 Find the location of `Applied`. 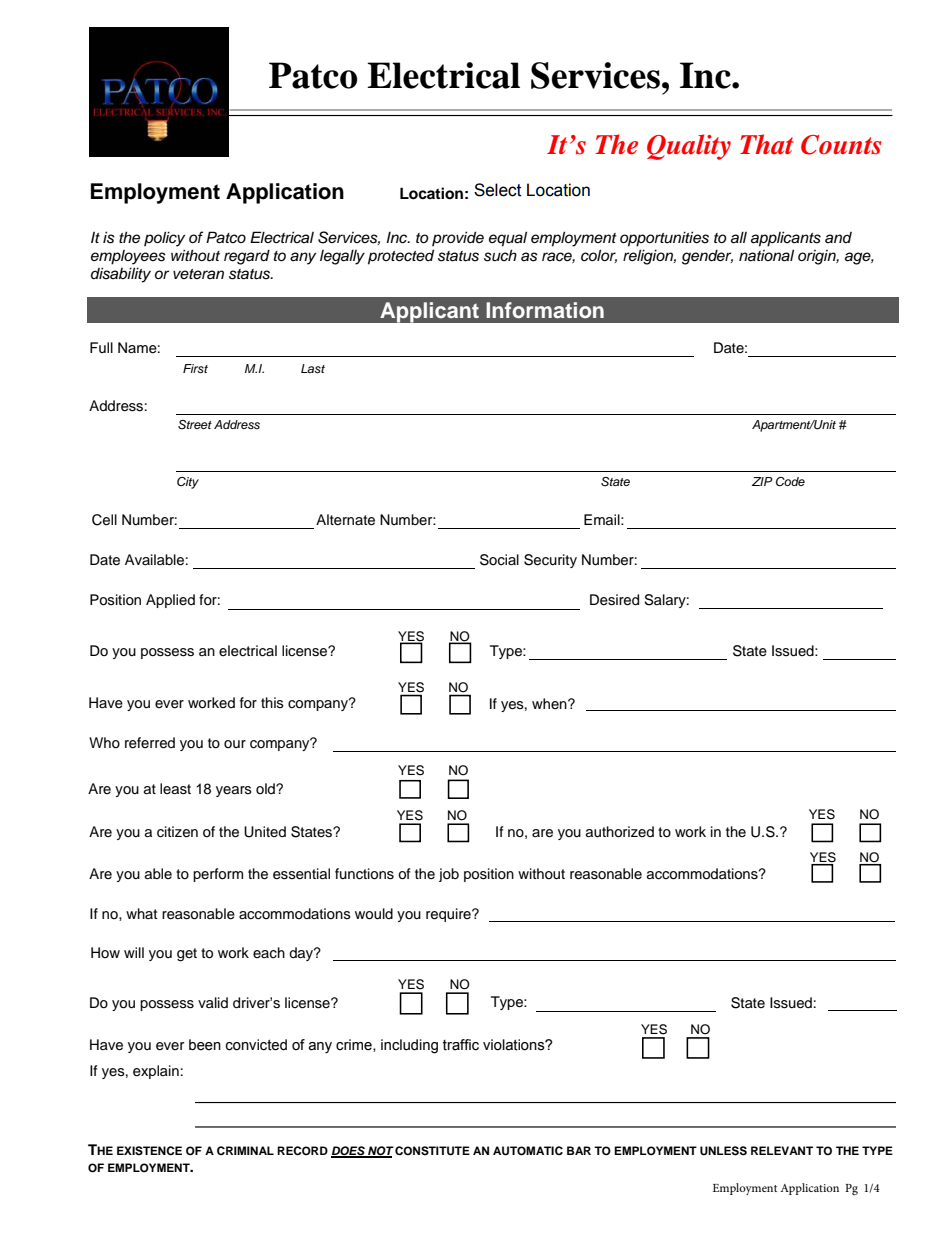

Applied is located at coordinates (170, 601).
